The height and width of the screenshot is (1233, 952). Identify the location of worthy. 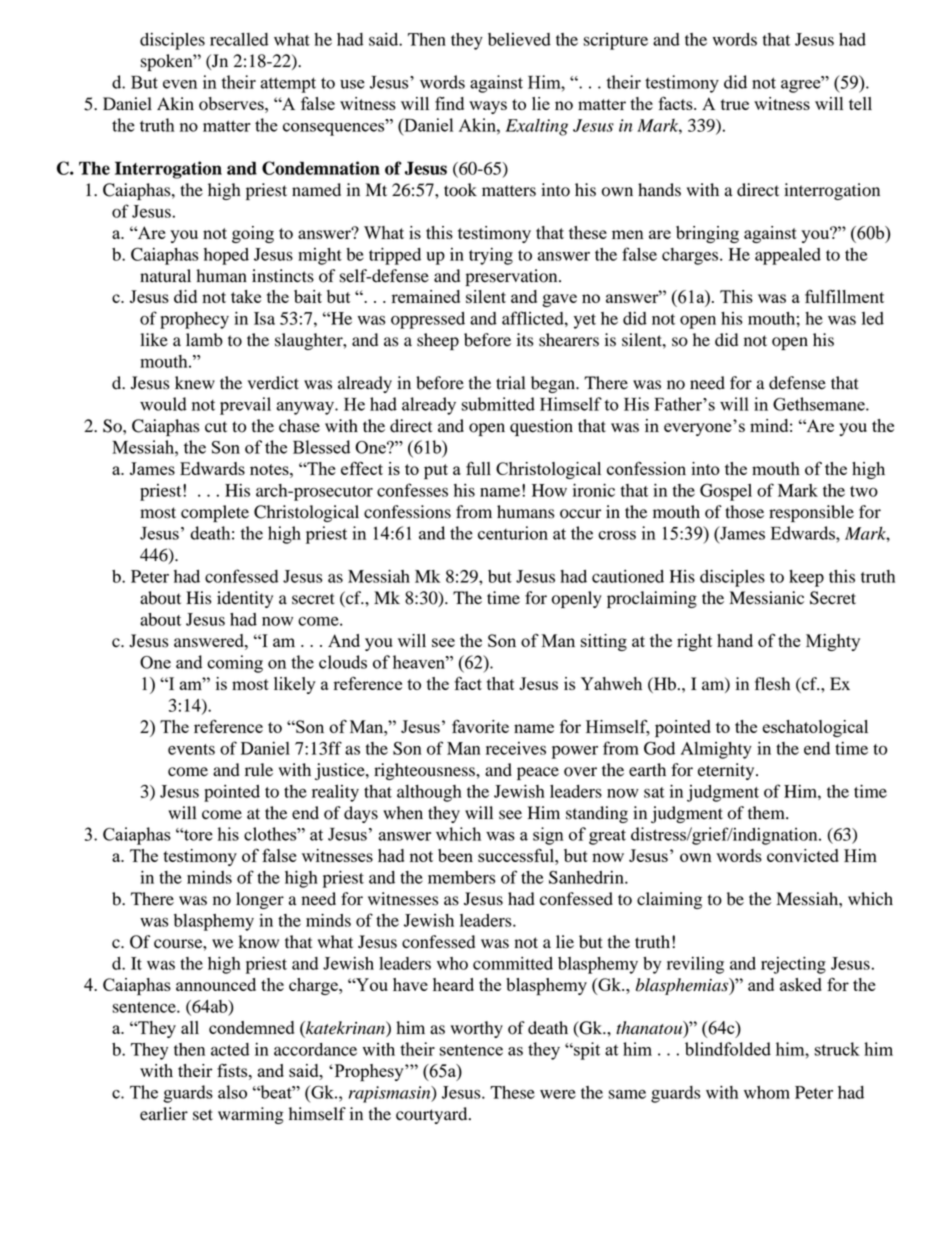
(477, 1029).
